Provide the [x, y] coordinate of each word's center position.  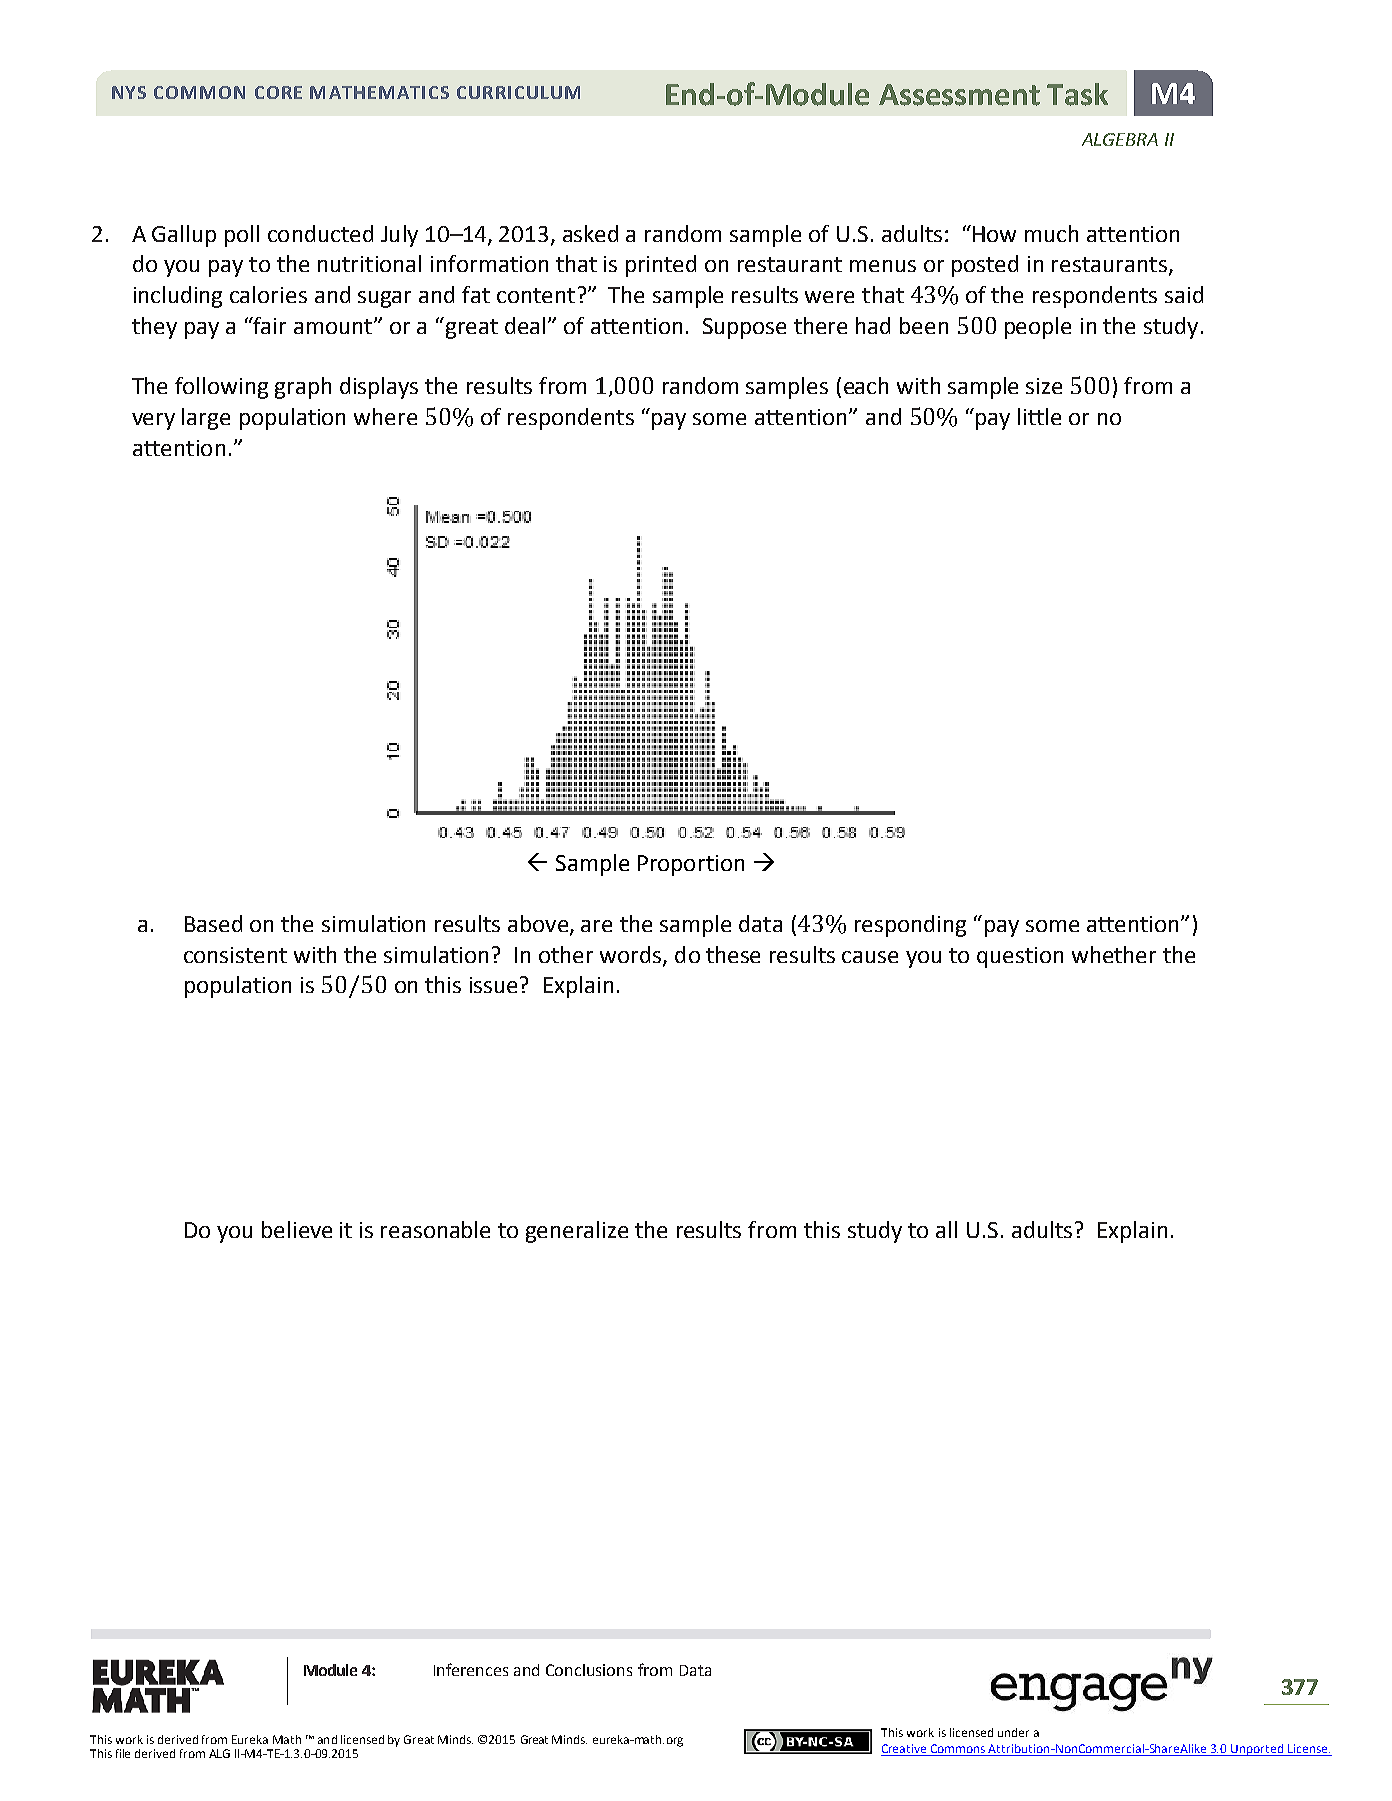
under [1013, 1732]
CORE [278, 92]
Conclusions [589, 1670]
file [123, 1753]
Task [1077, 94]
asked [590, 233]
